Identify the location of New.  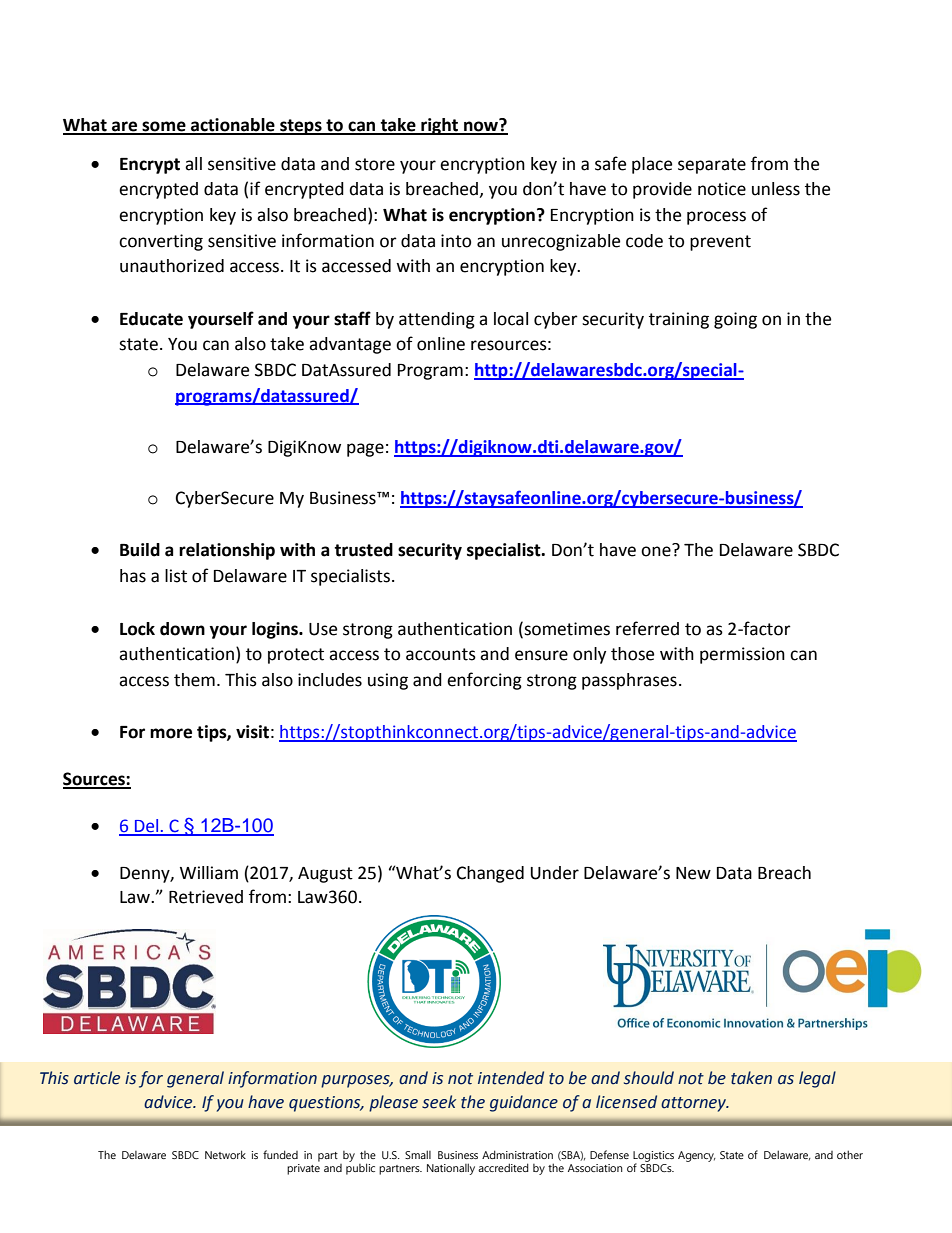
(693, 873).
